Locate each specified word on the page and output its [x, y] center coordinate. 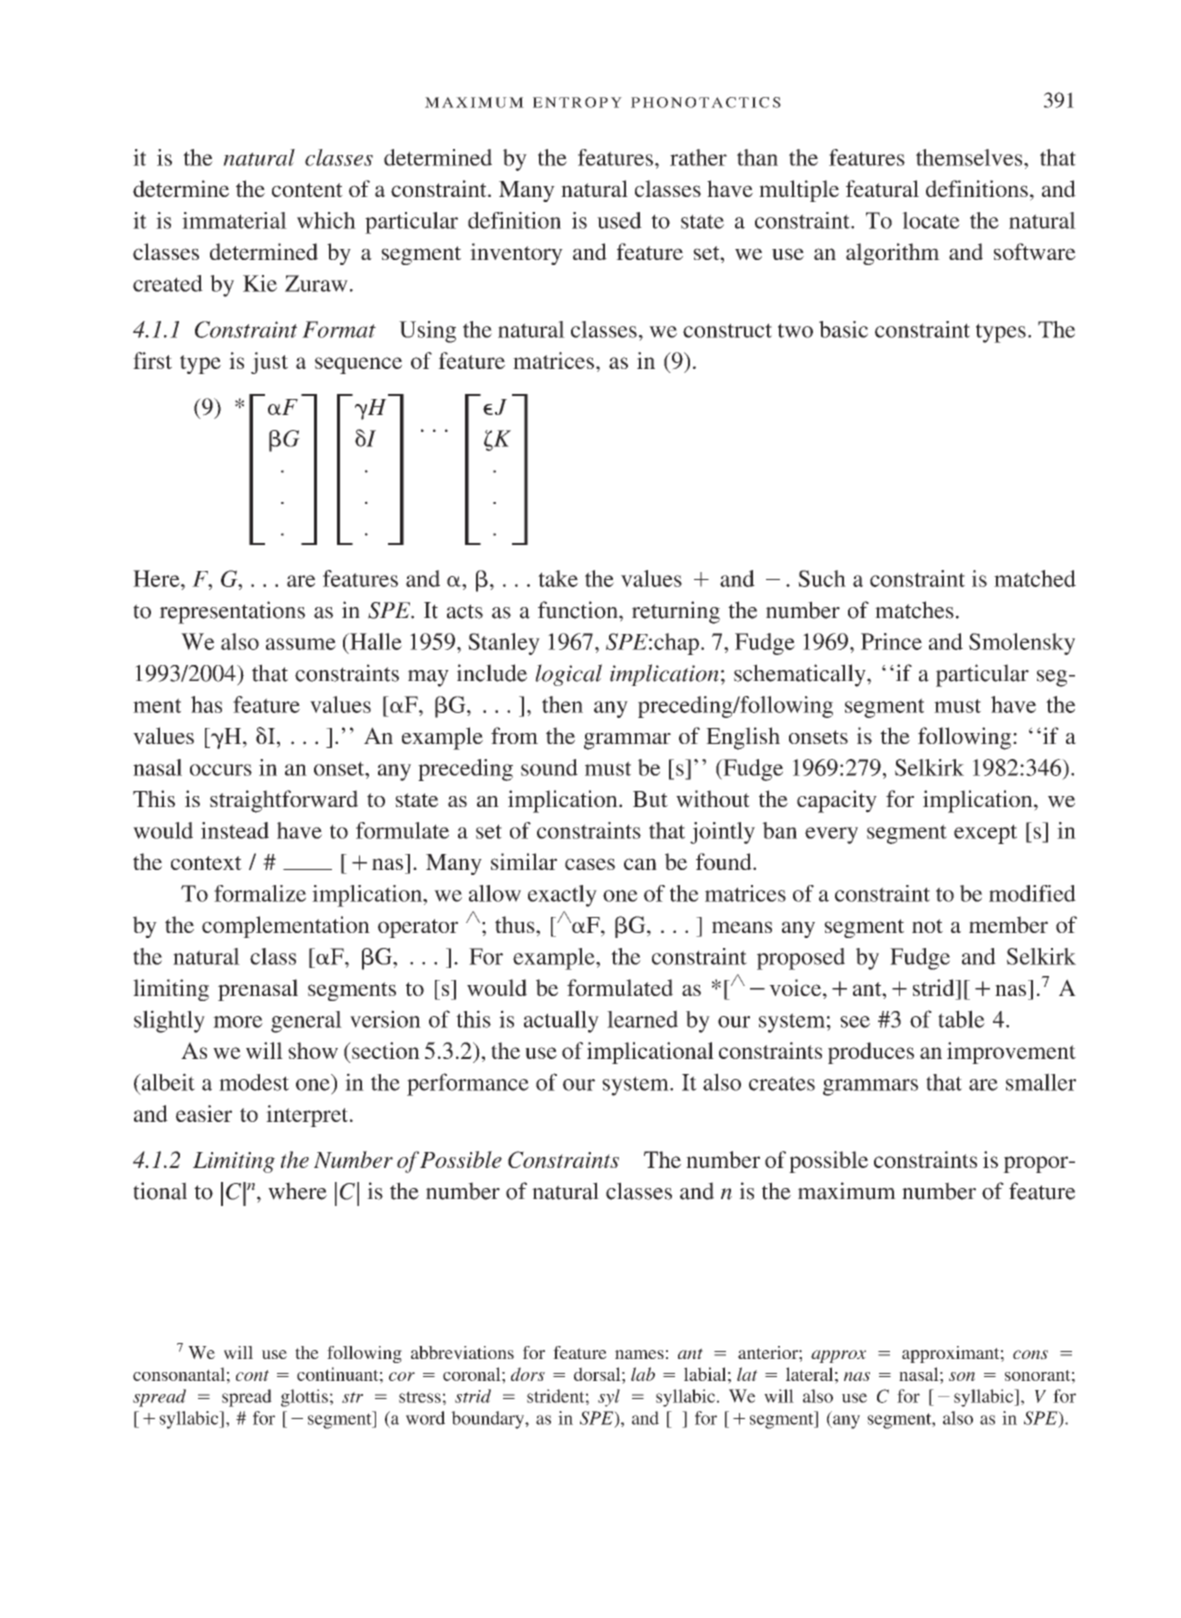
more [238, 1022]
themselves [970, 157]
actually [561, 1021]
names [639, 1354]
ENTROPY [577, 102]
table [961, 1019]
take [558, 578]
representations [232, 612]
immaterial [234, 220]
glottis [304, 1398]
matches [914, 610]
